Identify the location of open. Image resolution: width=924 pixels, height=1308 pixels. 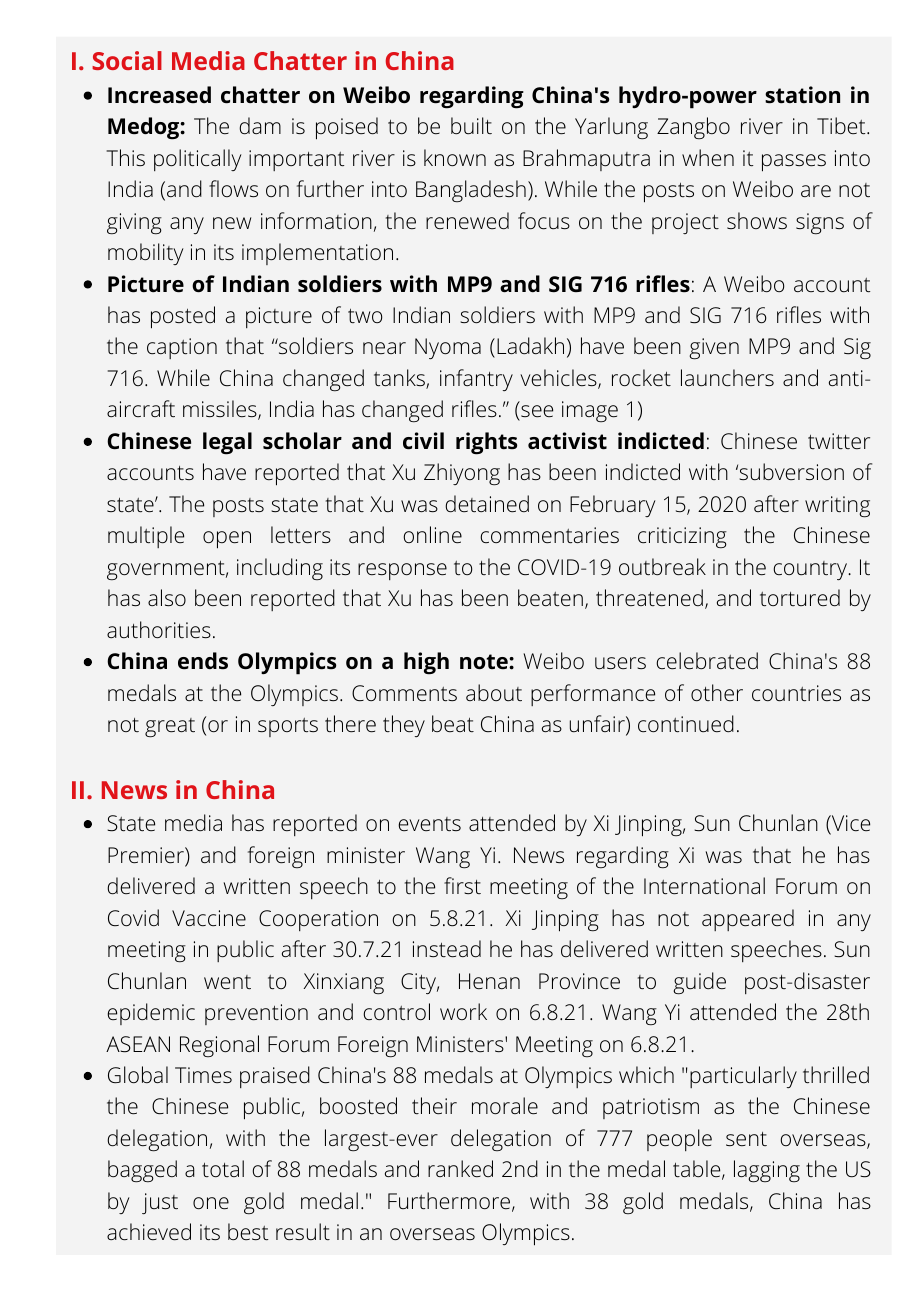
(227, 540).
